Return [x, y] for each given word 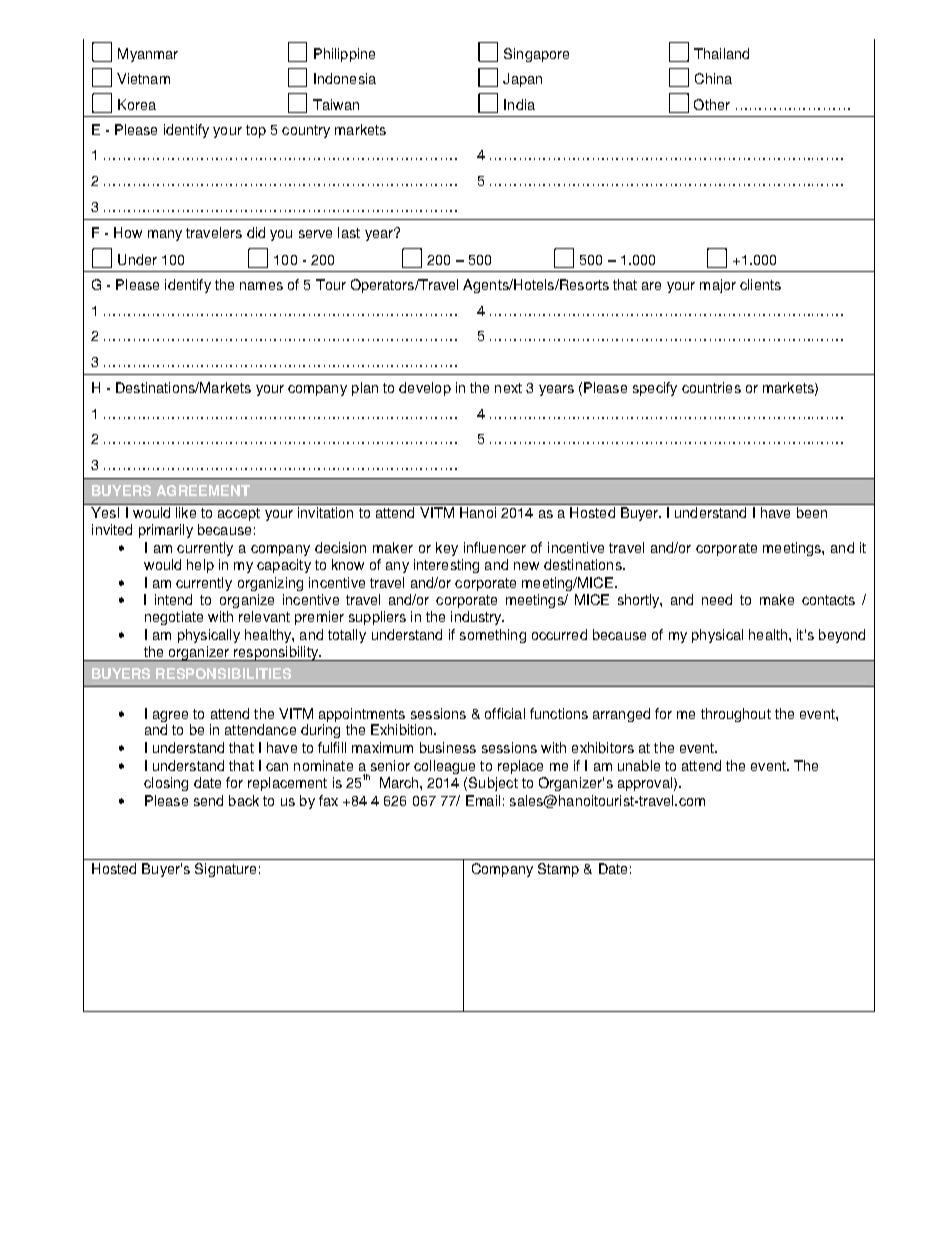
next [508, 388]
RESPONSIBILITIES [223, 673]
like [186, 512]
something [493, 636]
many [165, 235]
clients [760, 284]
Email [483, 800]
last [349, 232]
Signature [225, 870]
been [812, 512]
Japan [522, 80]
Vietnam [143, 78]
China [713, 78]
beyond [842, 636]
